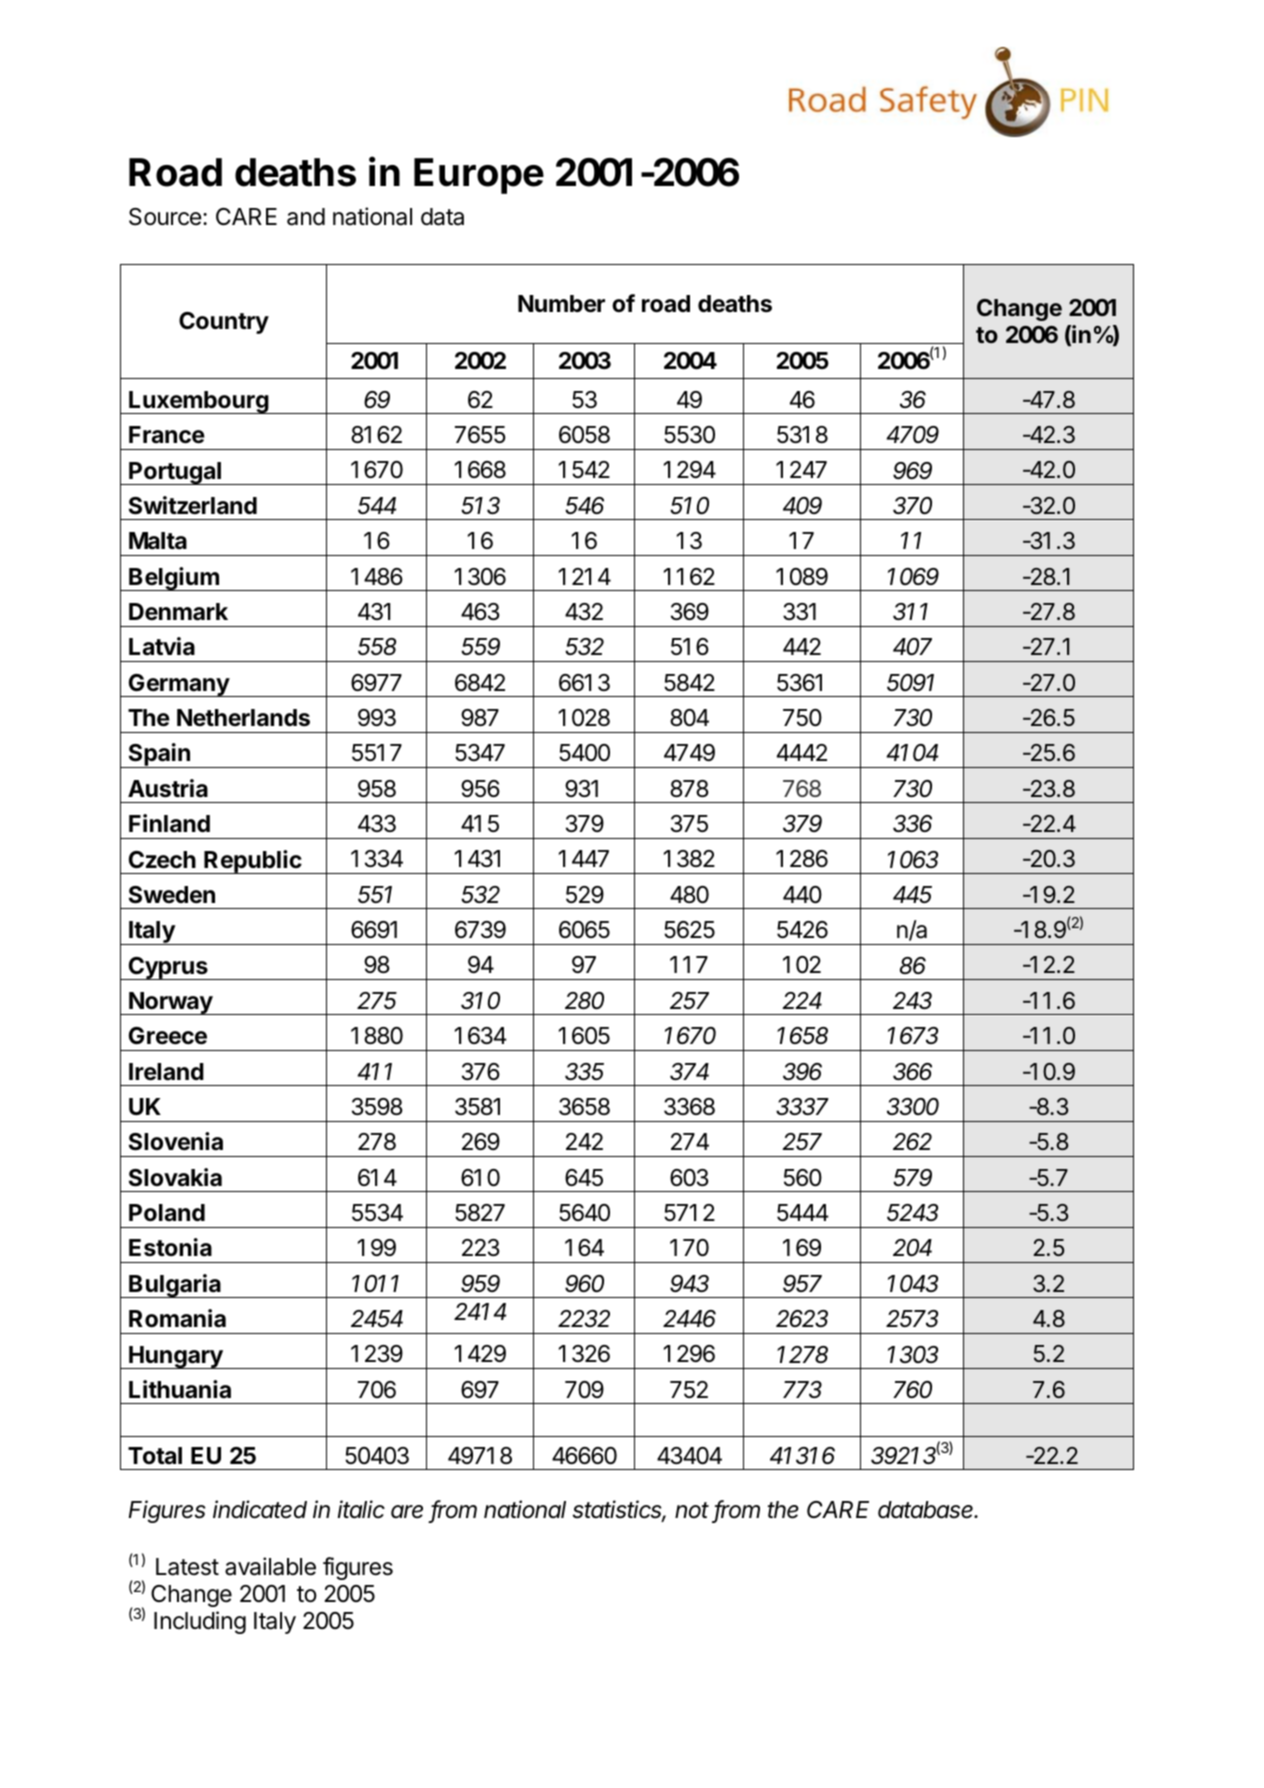 The width and height of the image is (1264, 1788). What do you see at coordinates (176, 1141) in the image?
I see `Slovenia` at bounding box center [176, 1141].
